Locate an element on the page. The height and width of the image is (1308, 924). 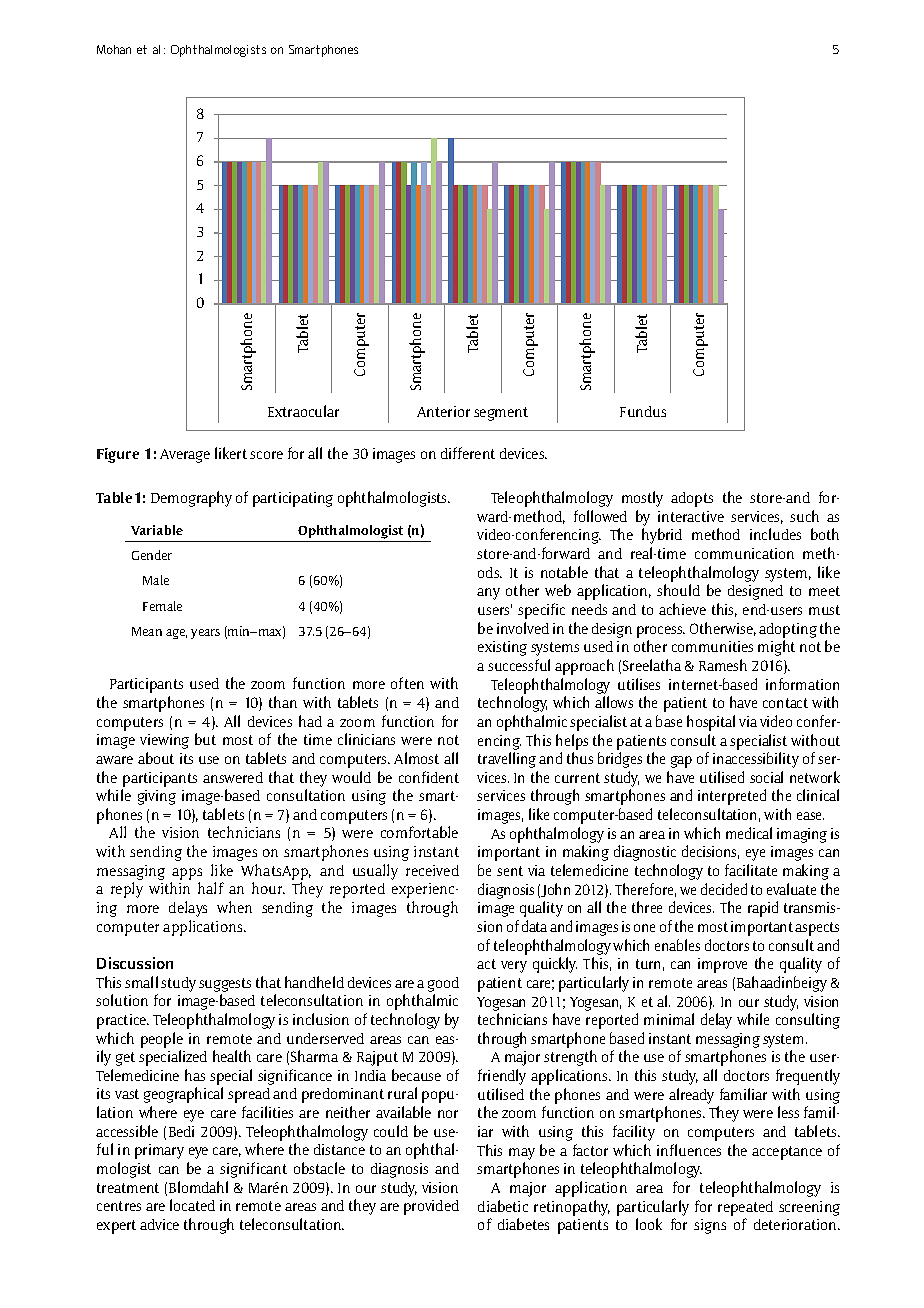
located is located at coordinates (192, 1205).
